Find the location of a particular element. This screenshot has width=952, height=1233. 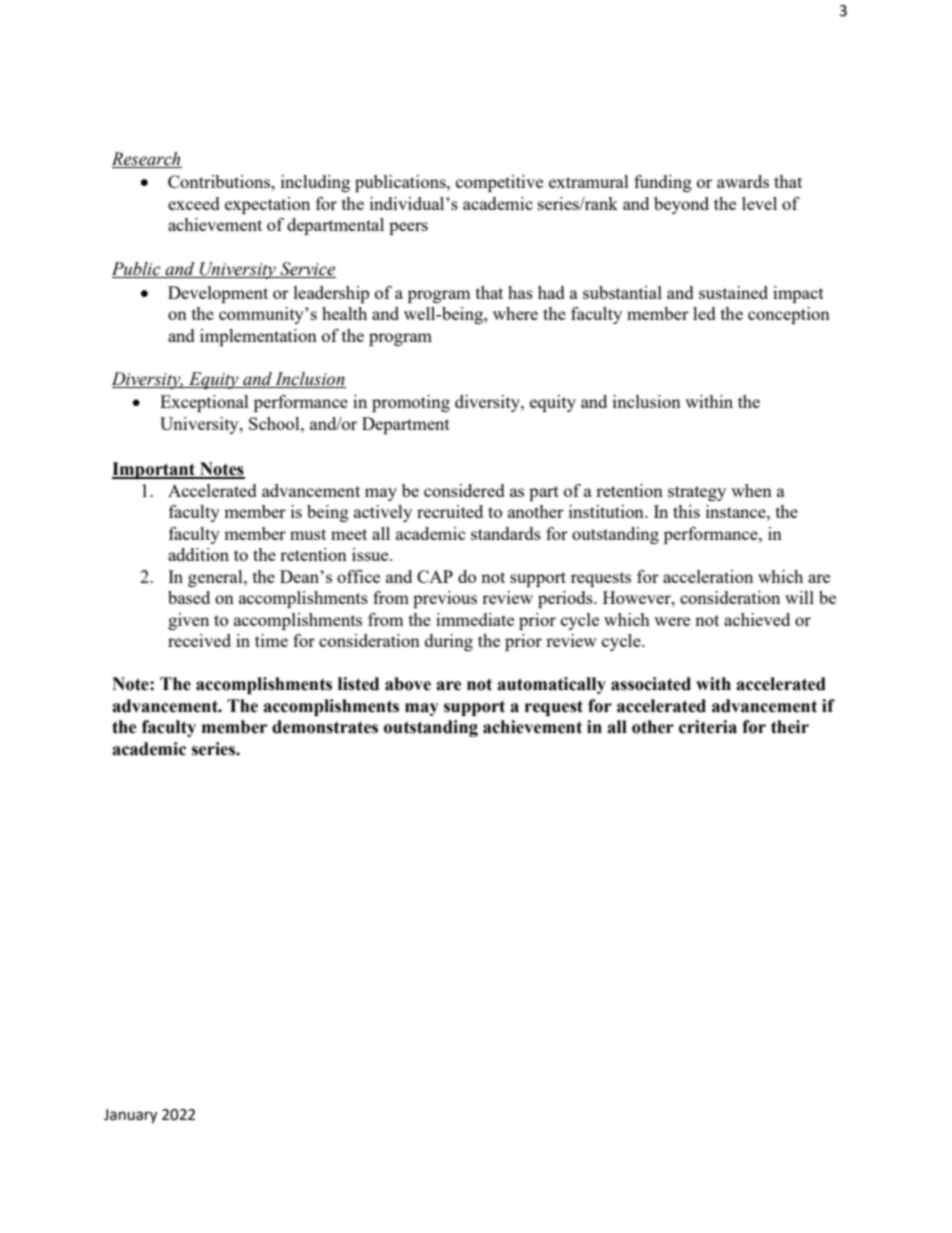

Exceptional is located at coordinates (204, 403).
